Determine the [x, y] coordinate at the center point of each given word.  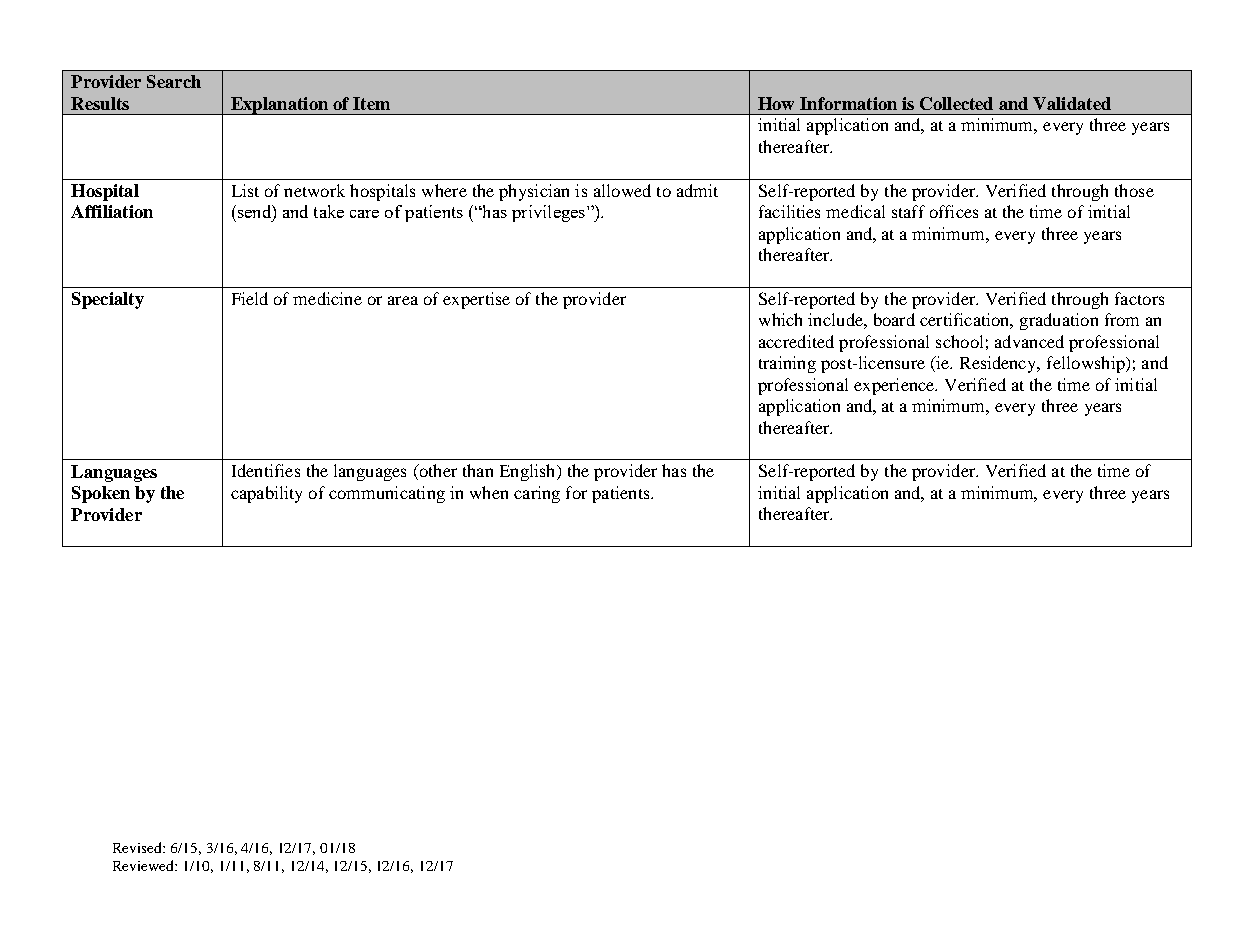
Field [250, 298]
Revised [138, 847]
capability [266, 494]
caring [537, 494]
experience [895, 386]
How [776, 103]
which [780, 319]
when [489, 492]
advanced [1029, 341]
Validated [1072, 103]
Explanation [279, 106]
